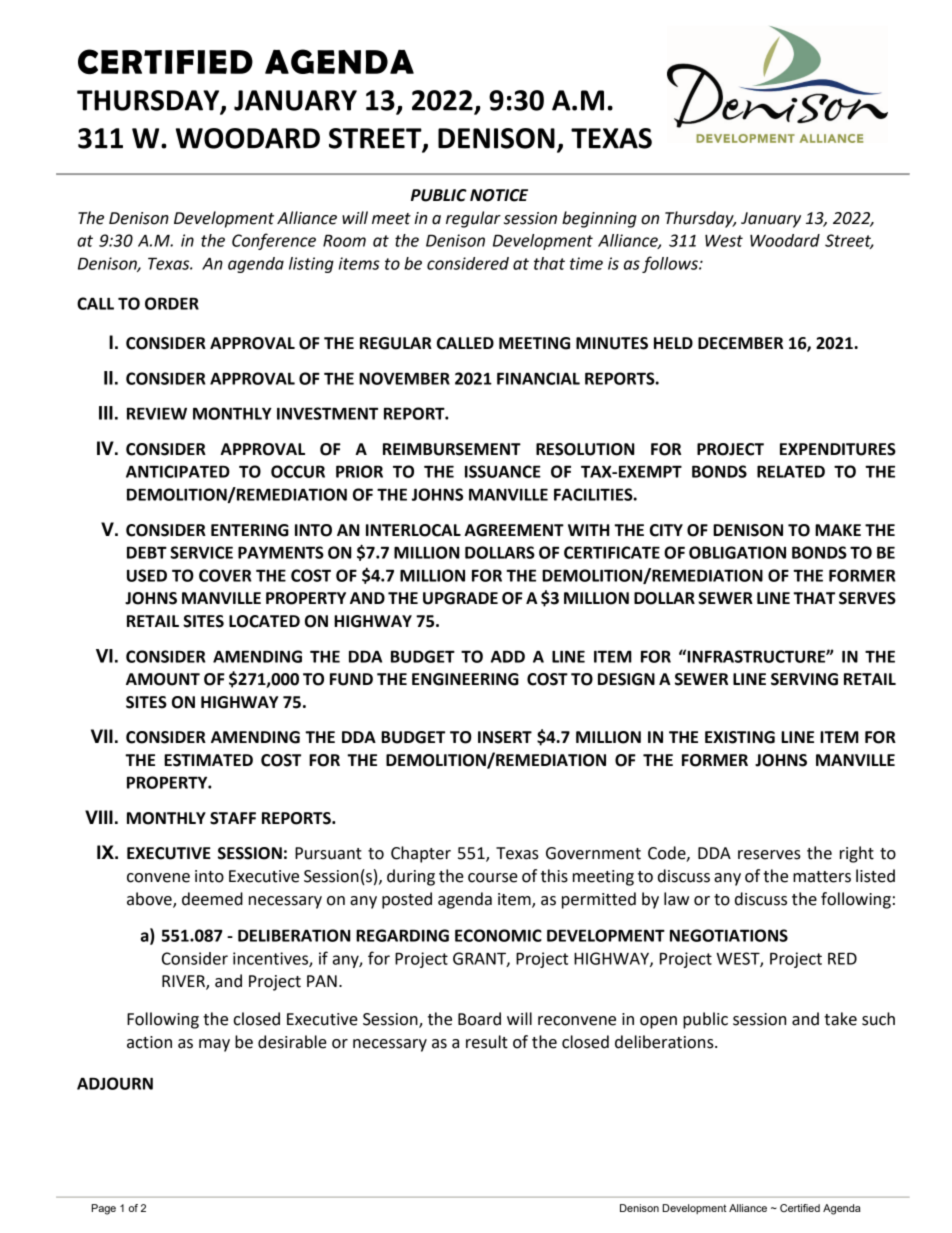 The image size is (952, 1233). I want to click on OBLIGATION, so click(737, 552).
